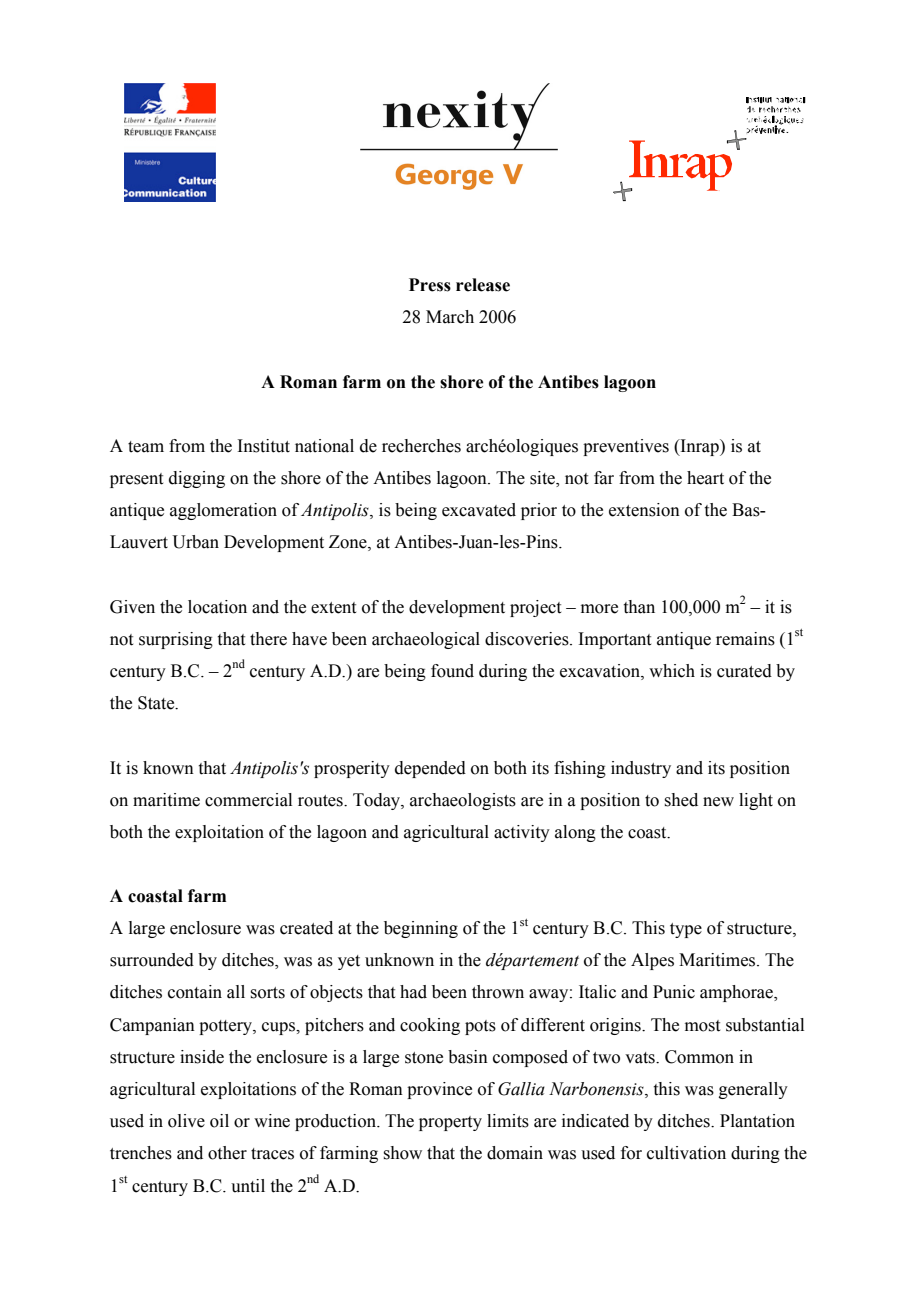 The image size is (924, 1308). What do you see at coordinates (227, 1153) in the document?
I see `other` at bounding box center [227, 1153].
